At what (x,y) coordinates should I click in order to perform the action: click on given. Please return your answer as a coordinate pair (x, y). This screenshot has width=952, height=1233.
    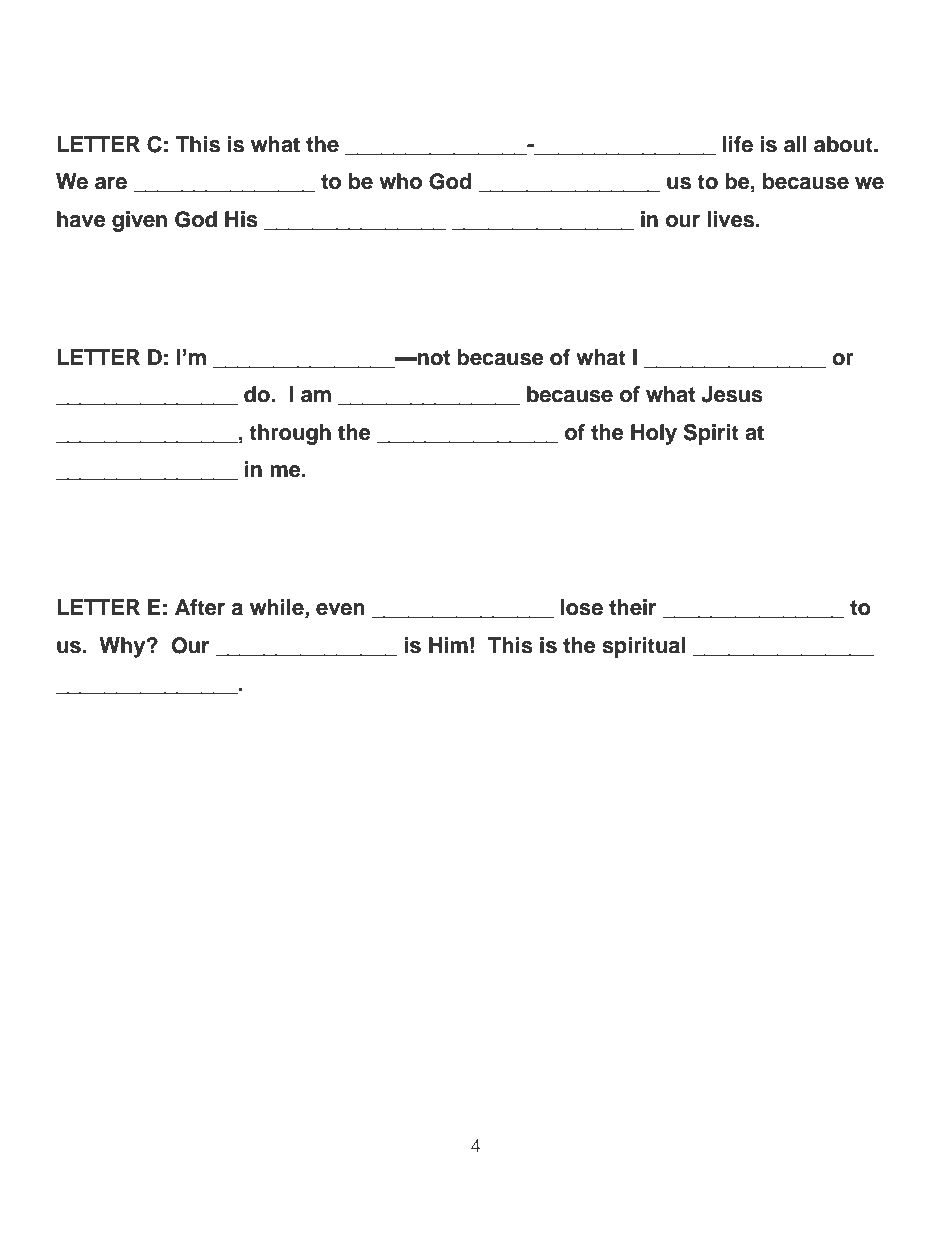
    Looking at the image, I should click on (139, 221).
